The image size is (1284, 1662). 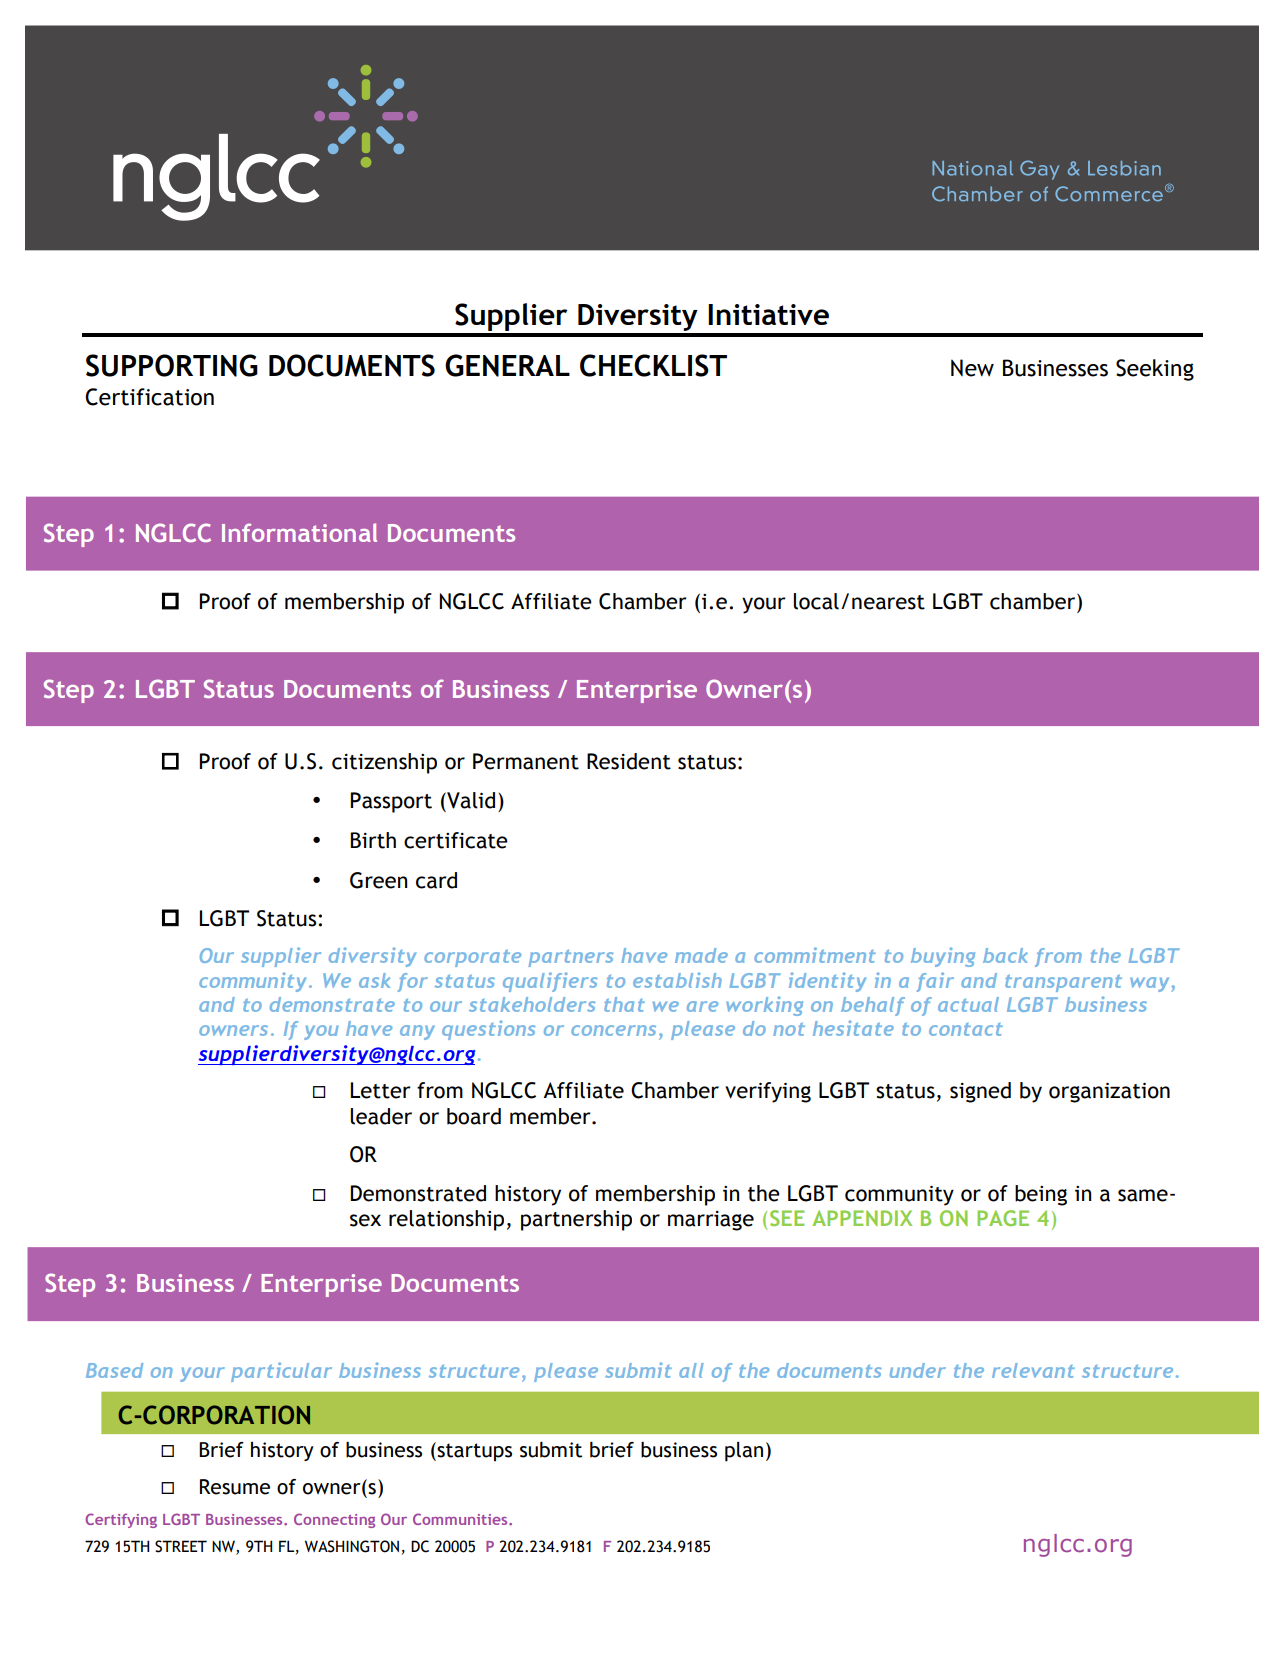 What do you see at coordinates (1155, 370) in the image?
I see `Seeking` at bounding box center [1155, 370].
